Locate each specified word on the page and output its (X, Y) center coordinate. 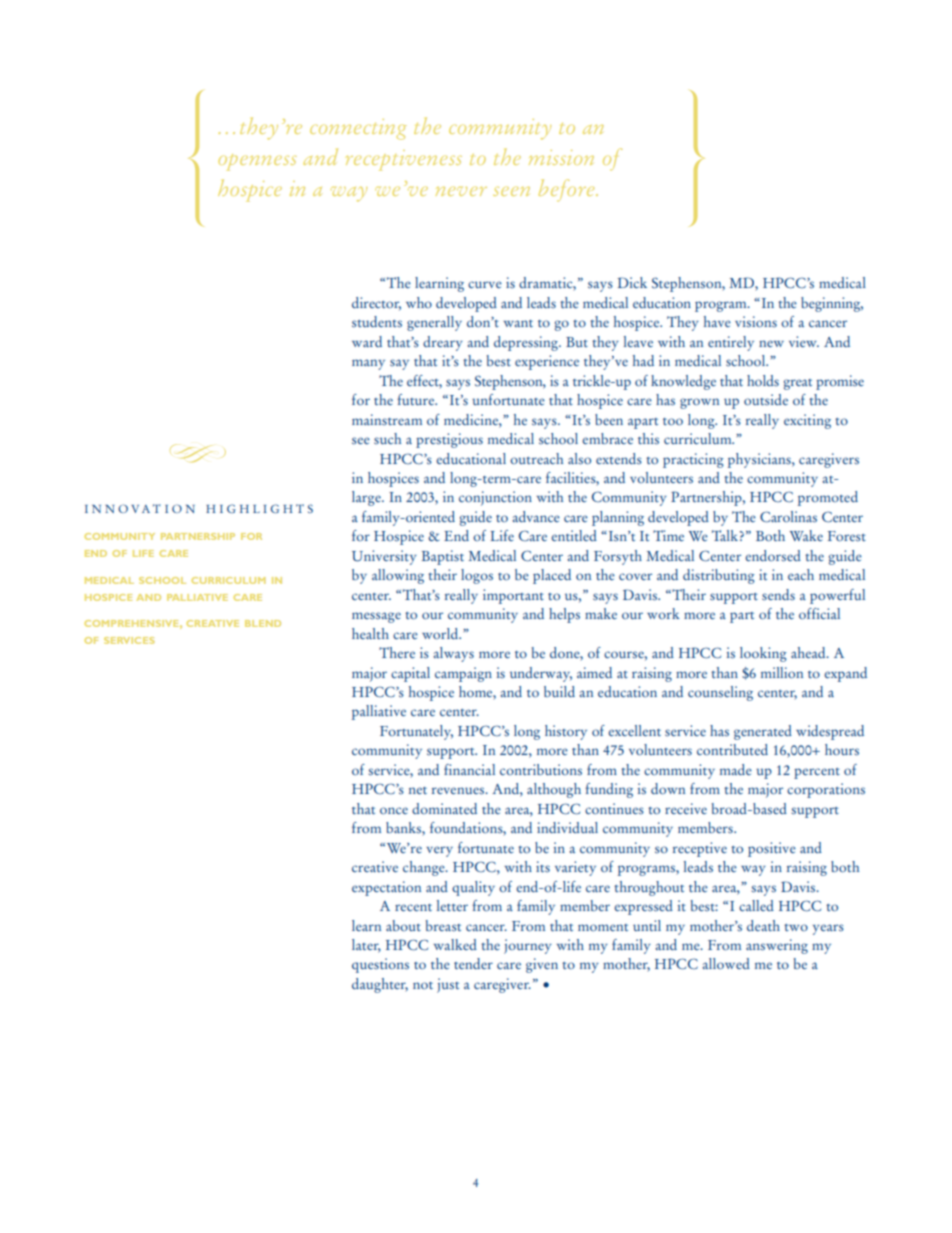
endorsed (773, 556)
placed (552, 576)
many (368, 364)
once (394, 810)
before (568, 190)
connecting (358, 129)
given (542, 965)
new (771, 343)
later (366, 946)
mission (561, 157)
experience (547, 362)
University (384, 557)
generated (763, 732)
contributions (541, 770)
